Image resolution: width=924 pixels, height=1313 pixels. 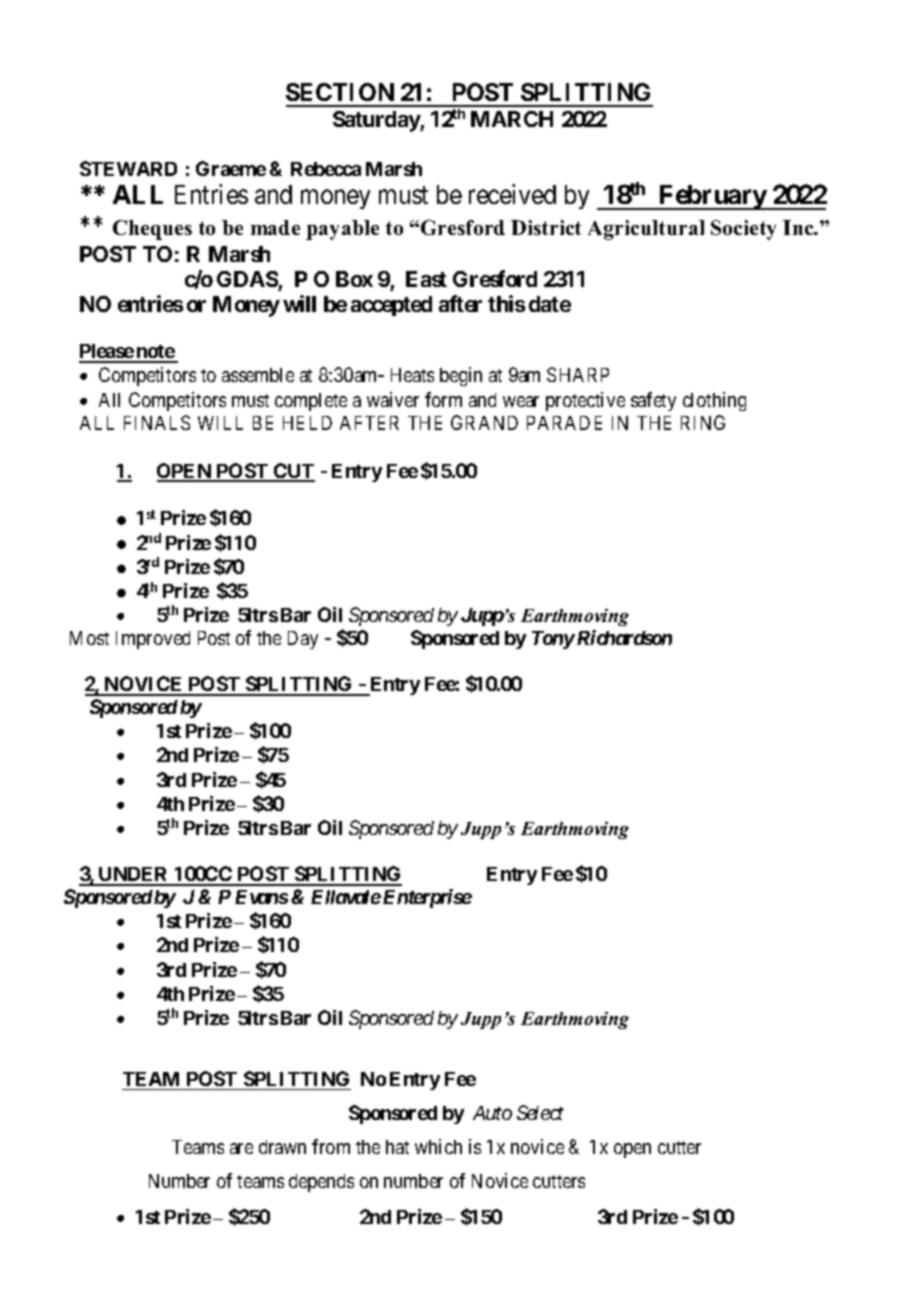 What do you see at coordinates (623, 637) in the screenshot?
I see `Richardson` at bounding box center [623, 637].
